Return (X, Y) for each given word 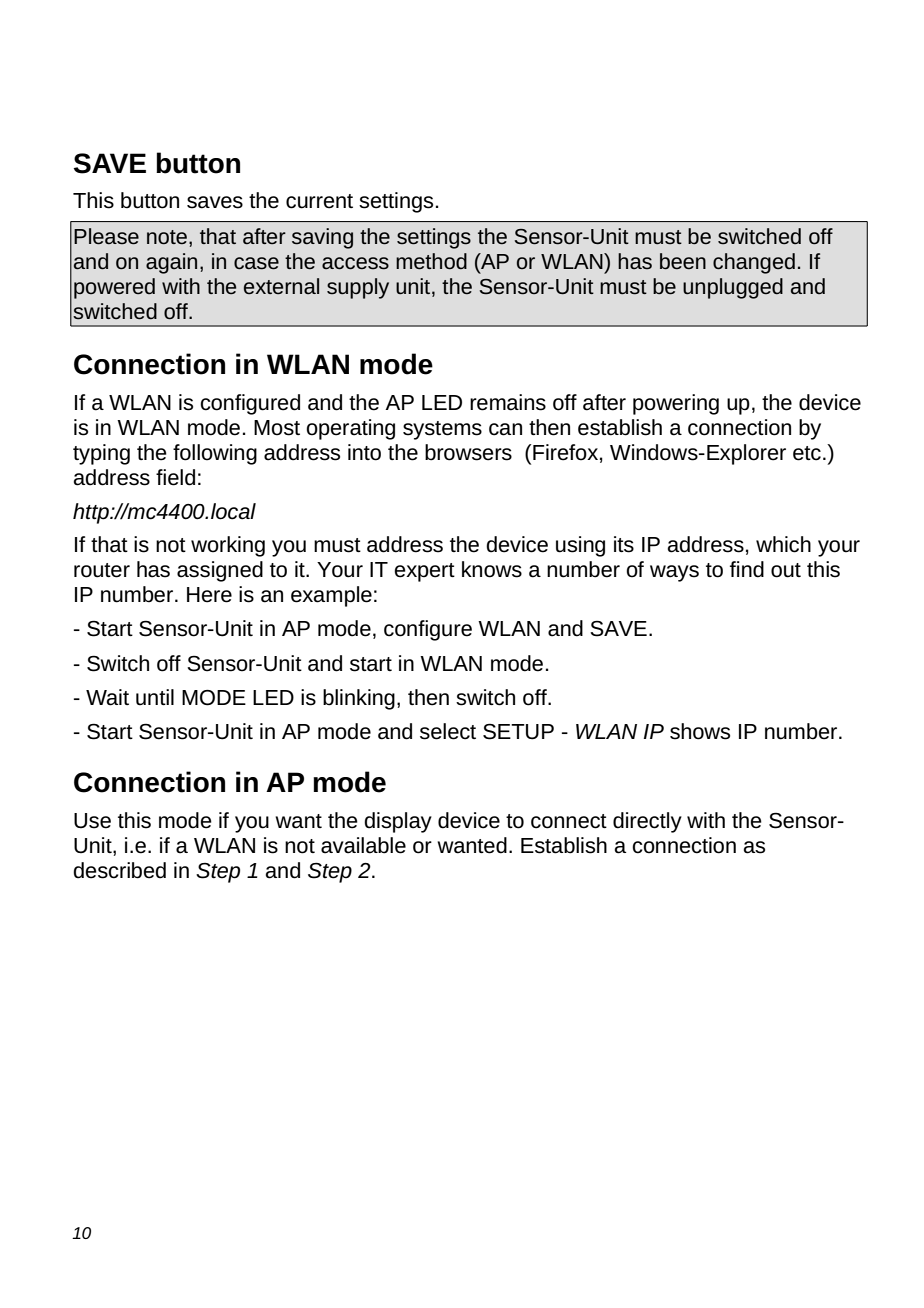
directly (647, 822)
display (398, 822)
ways (674, 573)
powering (676, 404)
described (119, 870)
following (215, 454)
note (167, 237)
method (431, 261)
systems (442, 430)
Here (209, 595)
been (683, 261)
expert (424, 572)
